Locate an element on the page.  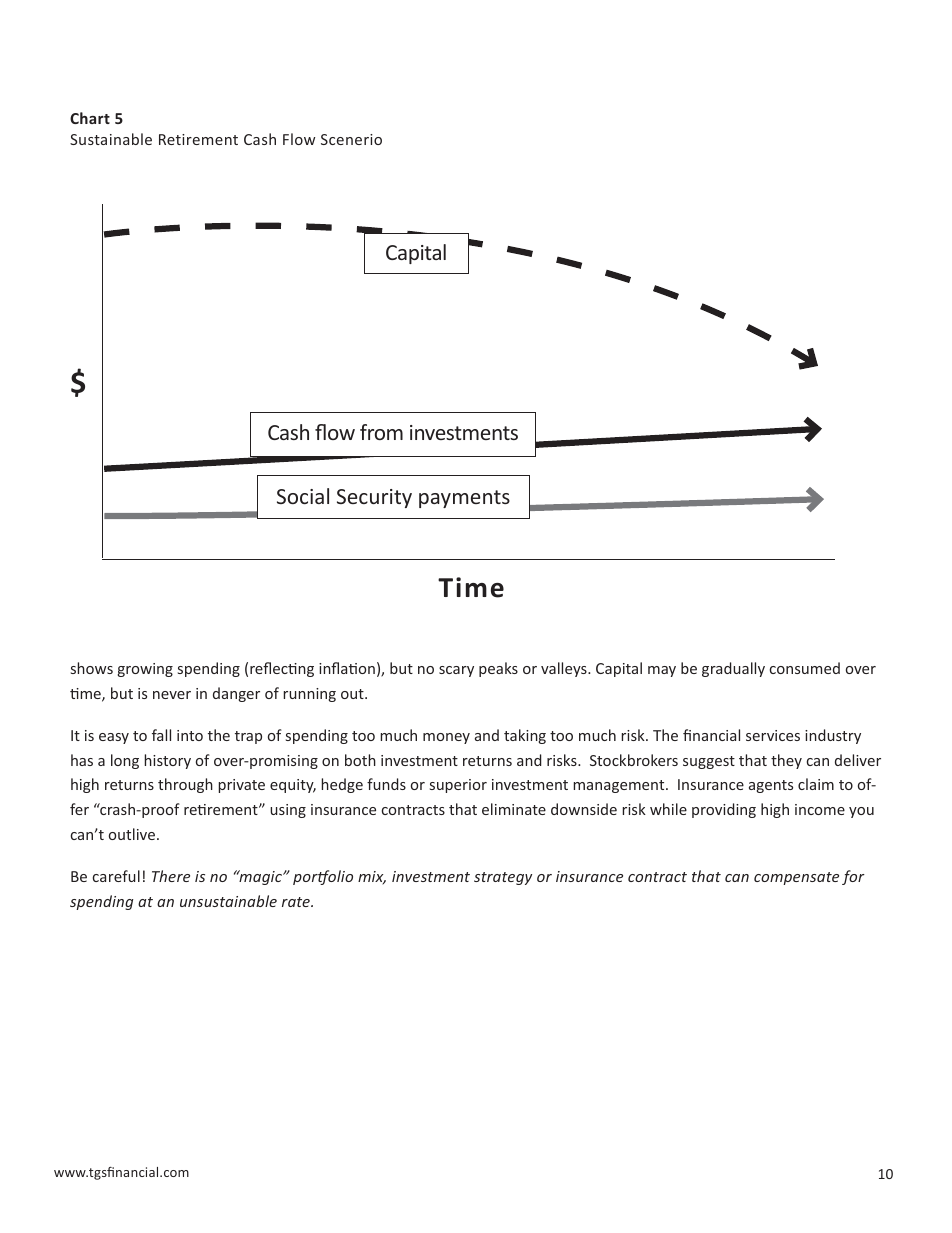
Social is located at coordinates (303, 496).
